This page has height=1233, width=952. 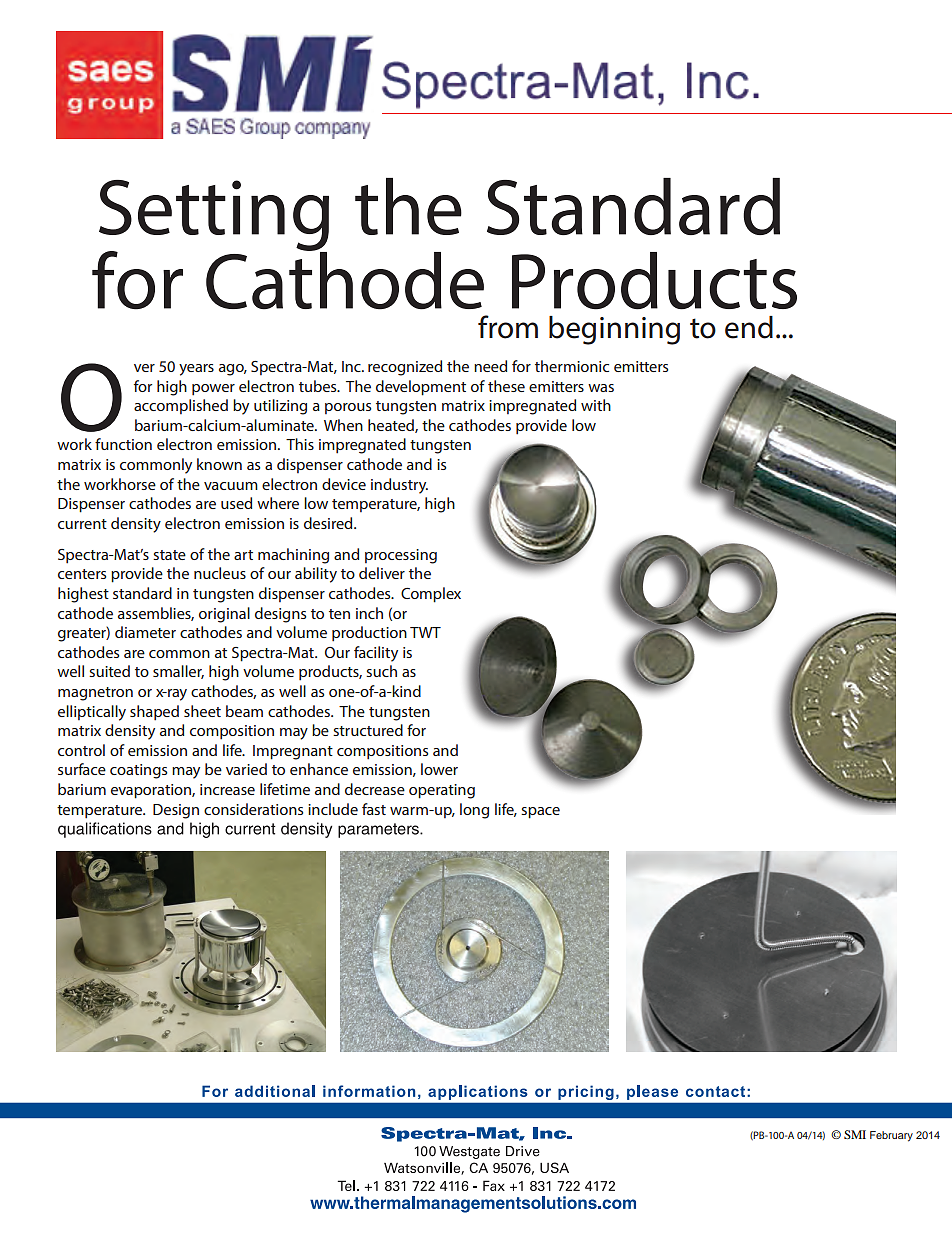 I want to click on end, so click(x=749, y=327).
